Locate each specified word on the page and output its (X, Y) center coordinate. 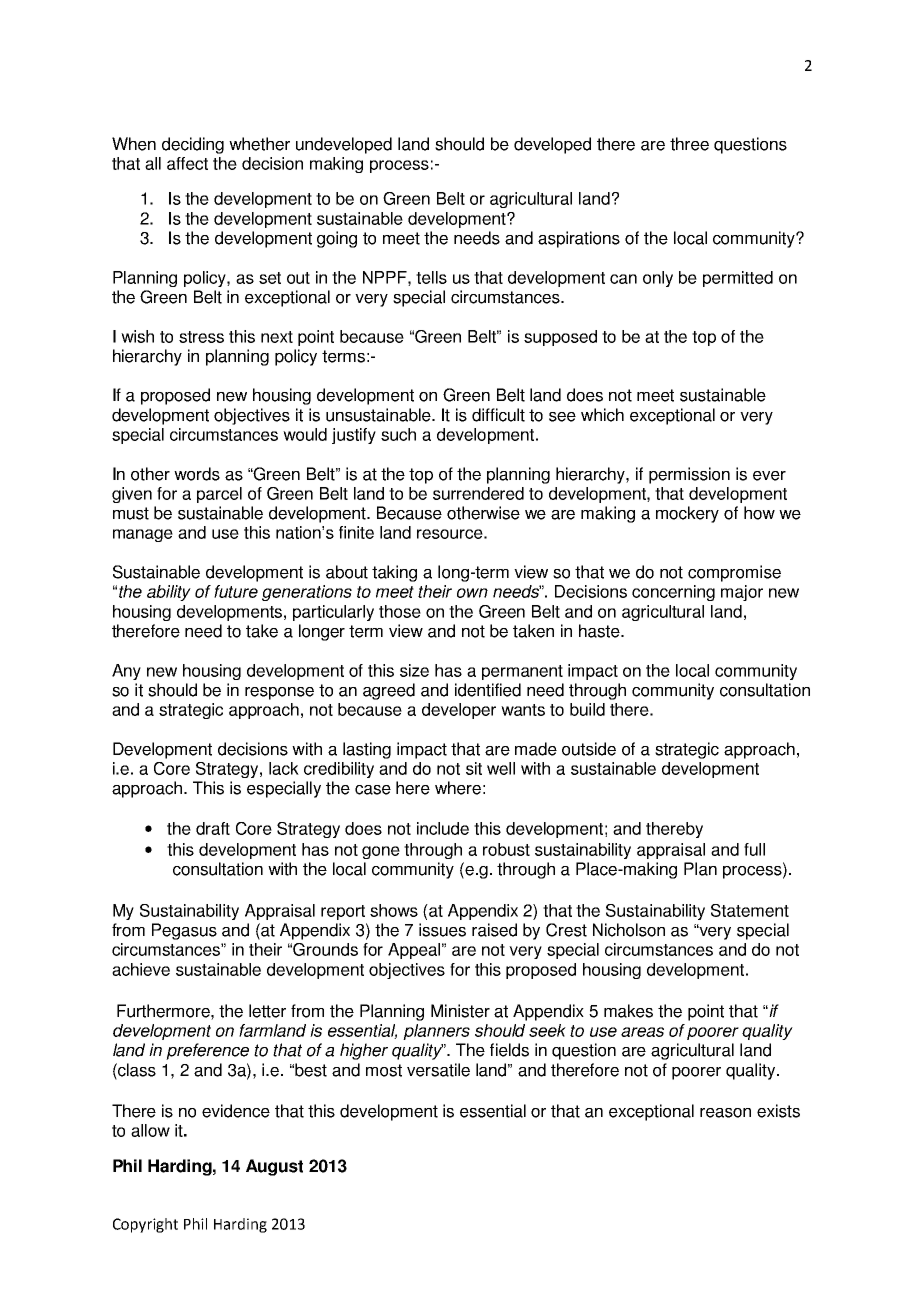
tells (431, 277)
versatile (438, 1070)
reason (725, 1113)
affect (187, 163)
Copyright (145, 1225)
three (689, 144)
